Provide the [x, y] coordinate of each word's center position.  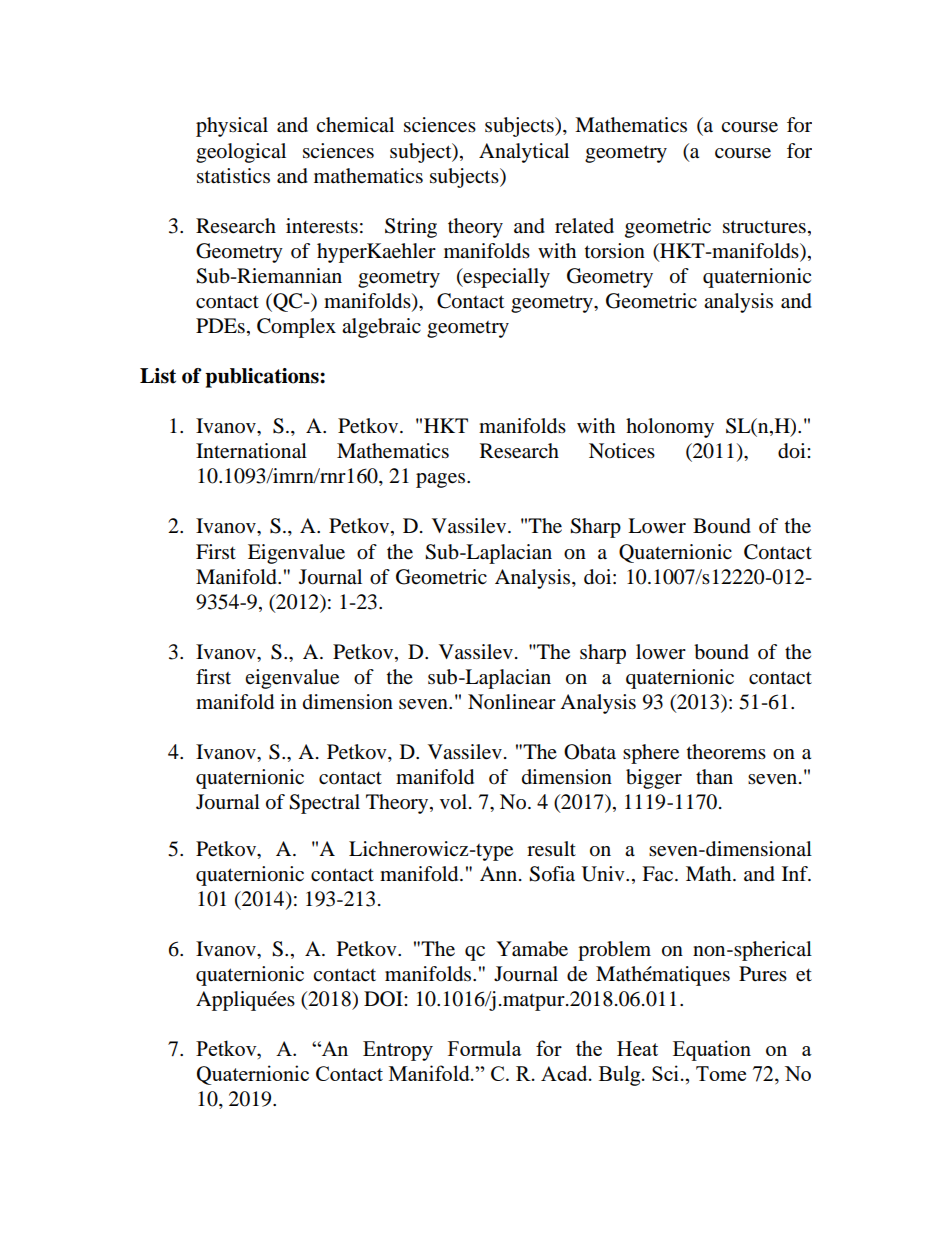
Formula [485, 1048]
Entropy [398, 1051]
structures [764, 227]
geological [241, 153]
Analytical [524, 153]
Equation [712, 1050]
